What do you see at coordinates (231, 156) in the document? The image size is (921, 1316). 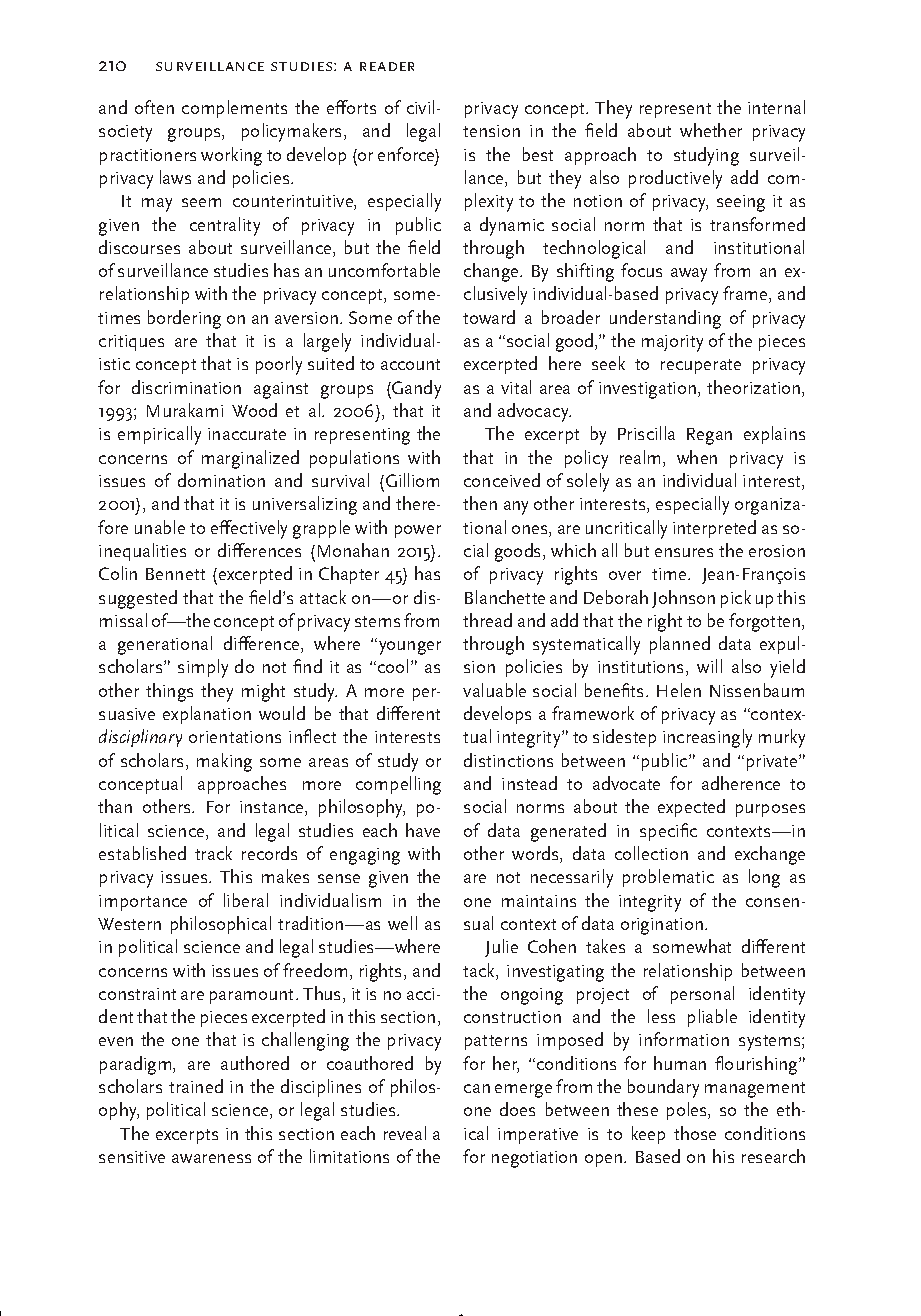 I see `working` at bounding box center [231, 156].
